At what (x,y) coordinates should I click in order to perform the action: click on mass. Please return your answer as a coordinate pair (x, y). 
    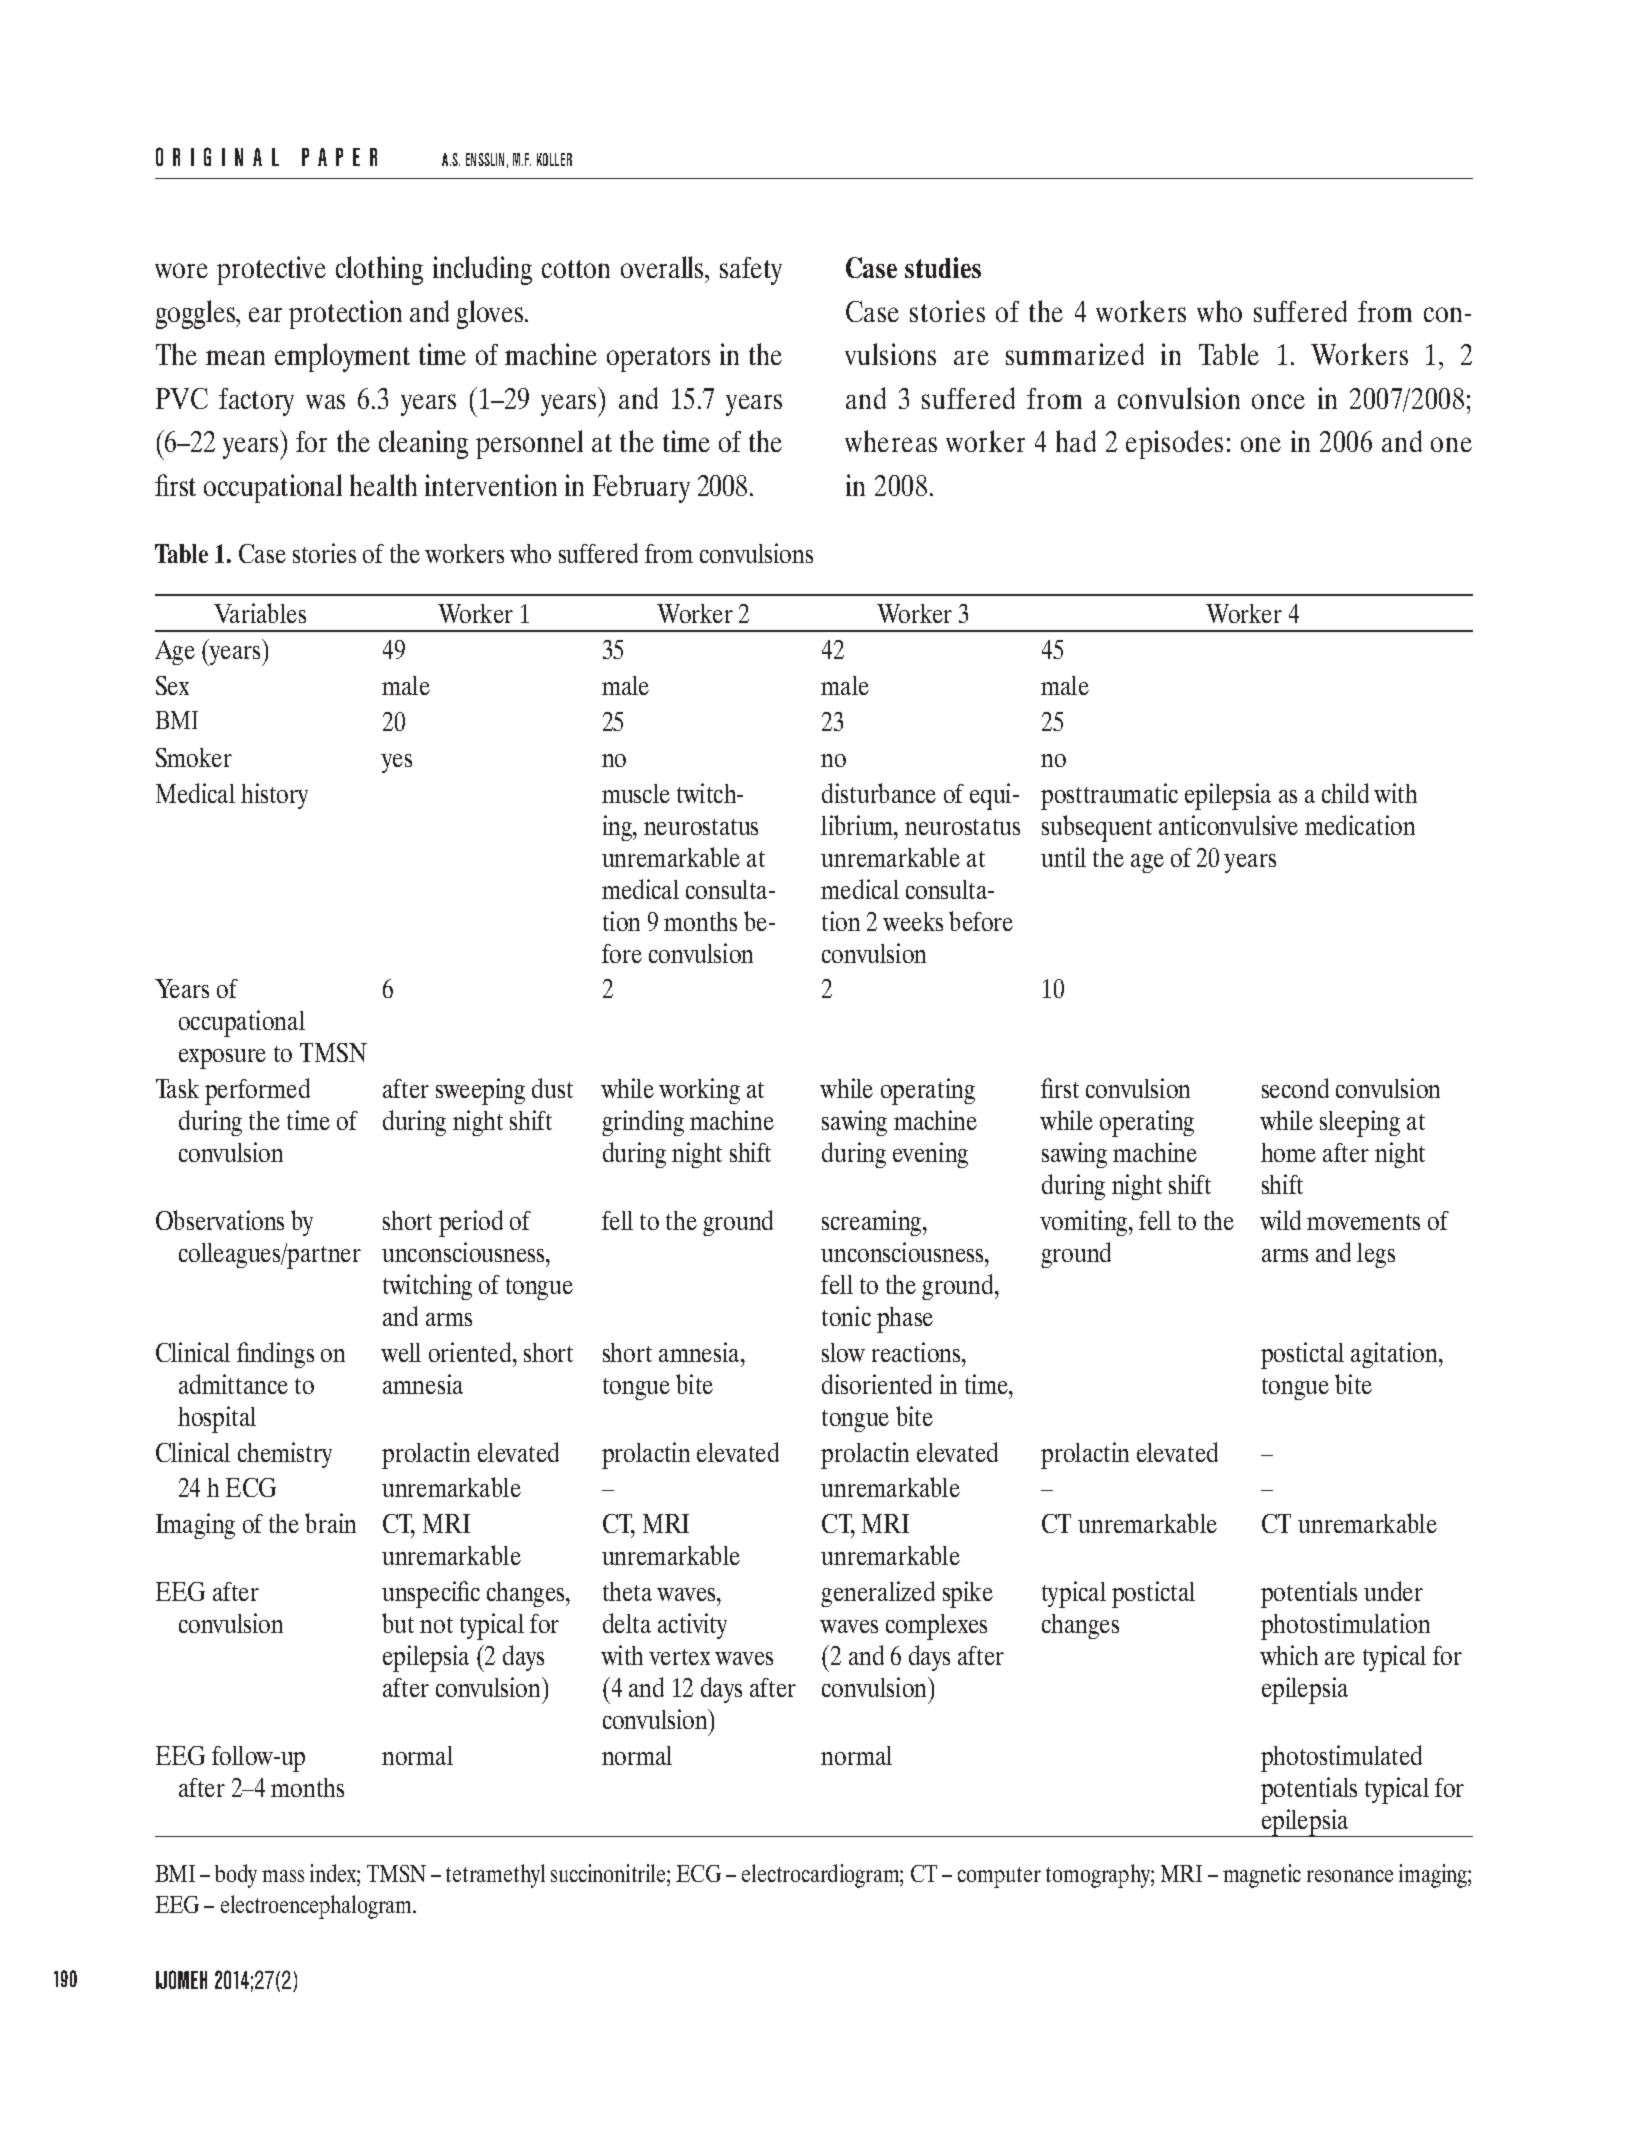
    Looking at the image, I should click on (283, 1876).
